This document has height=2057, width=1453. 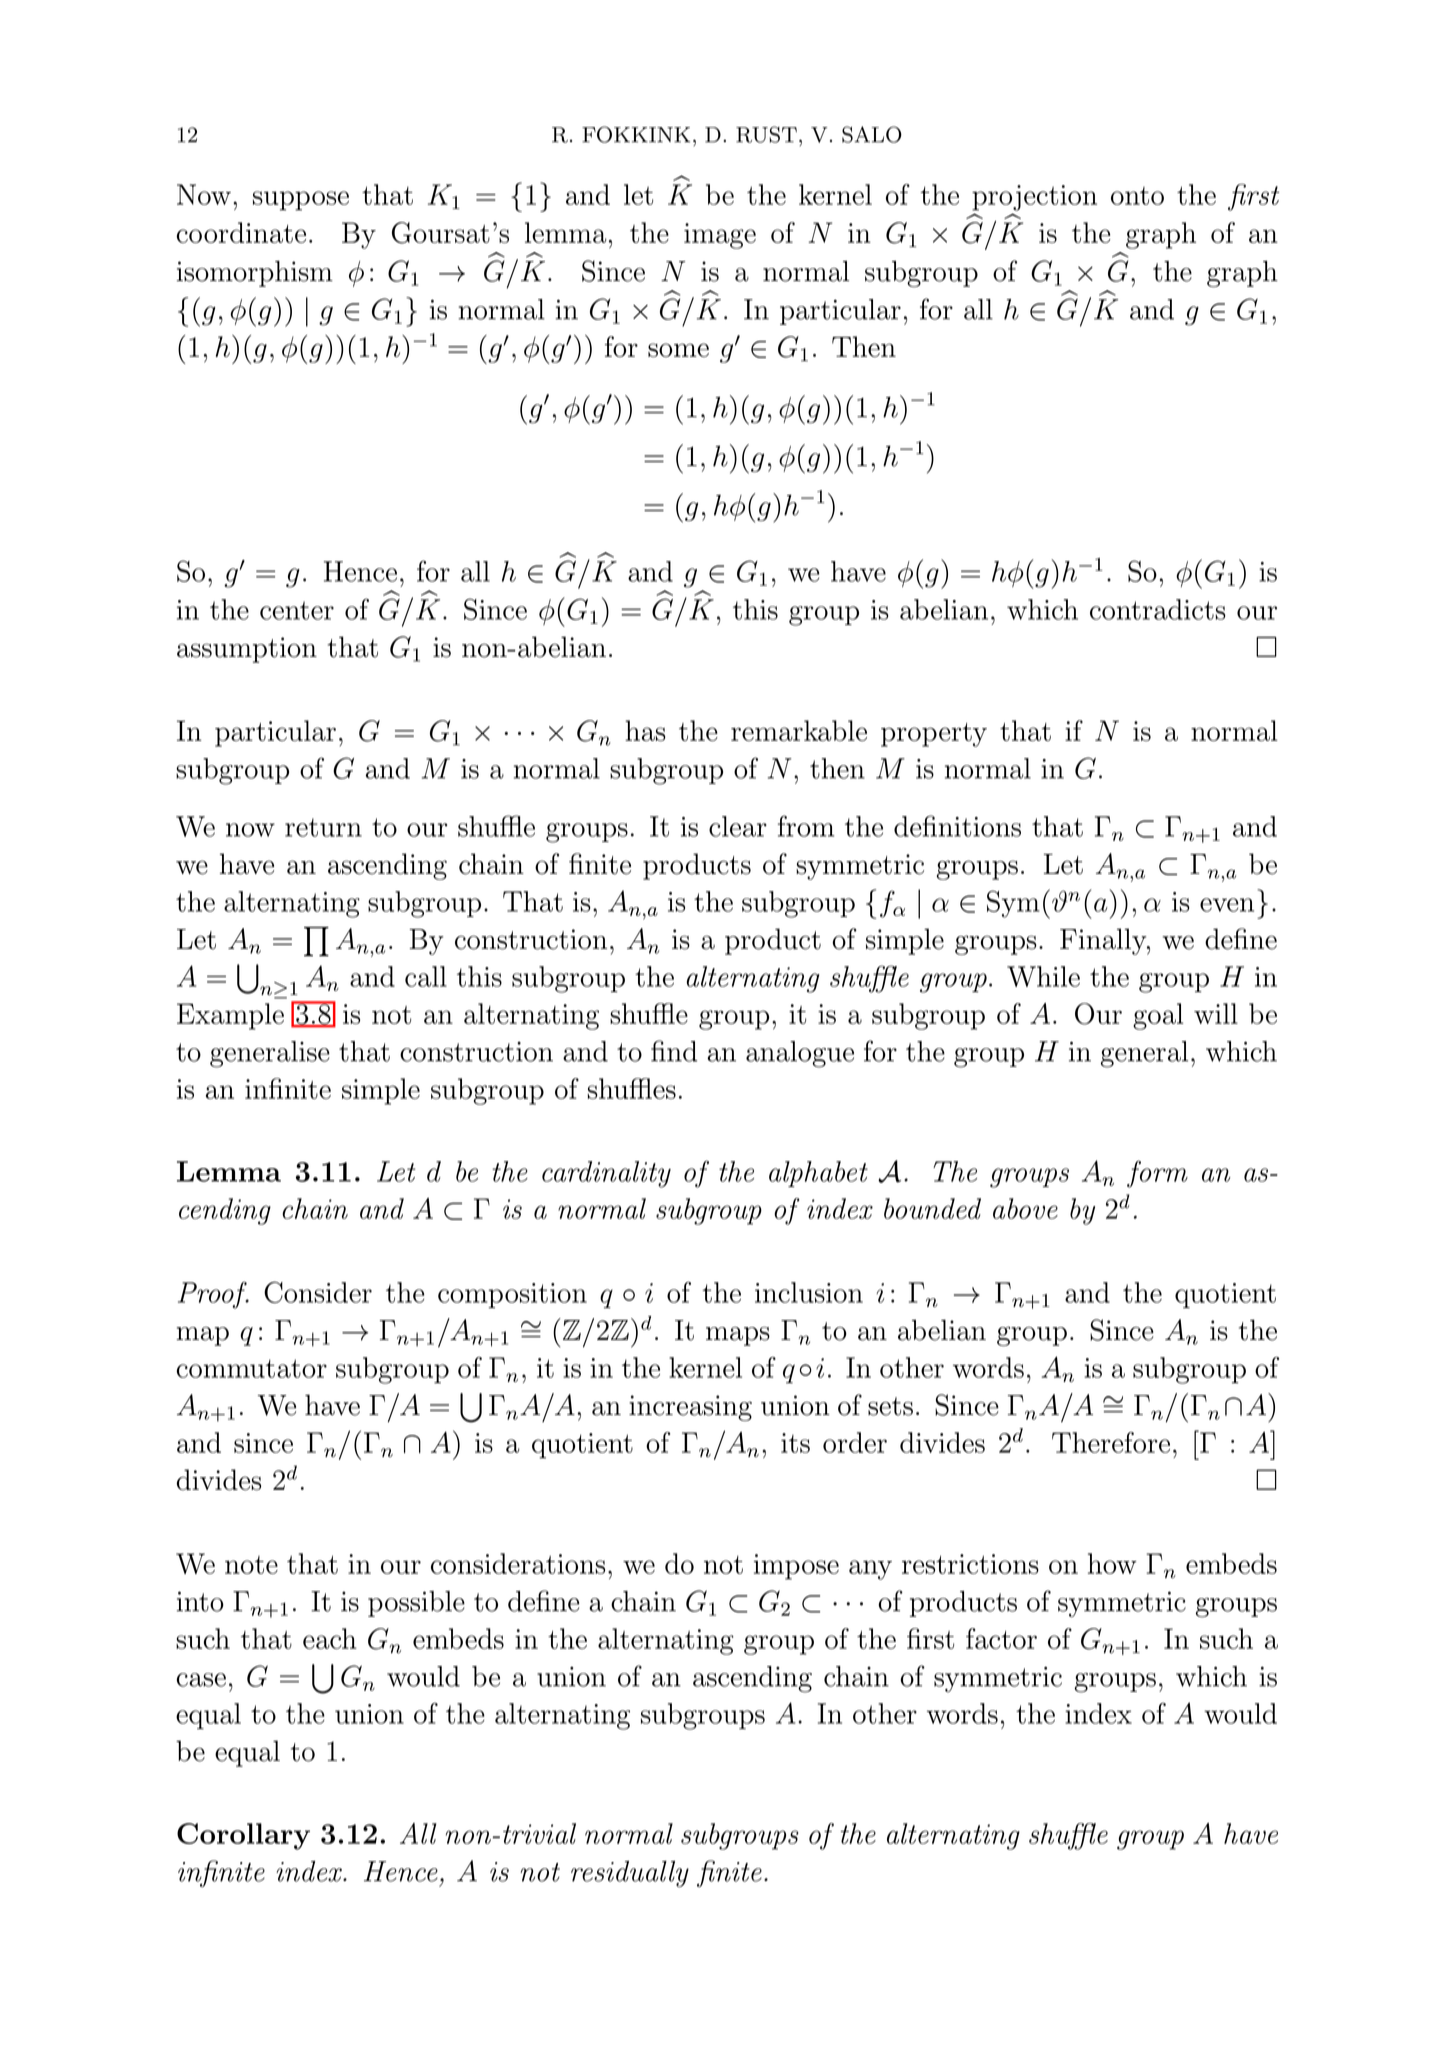 I want to click on Corollary, so click(x=243, y=1836).
